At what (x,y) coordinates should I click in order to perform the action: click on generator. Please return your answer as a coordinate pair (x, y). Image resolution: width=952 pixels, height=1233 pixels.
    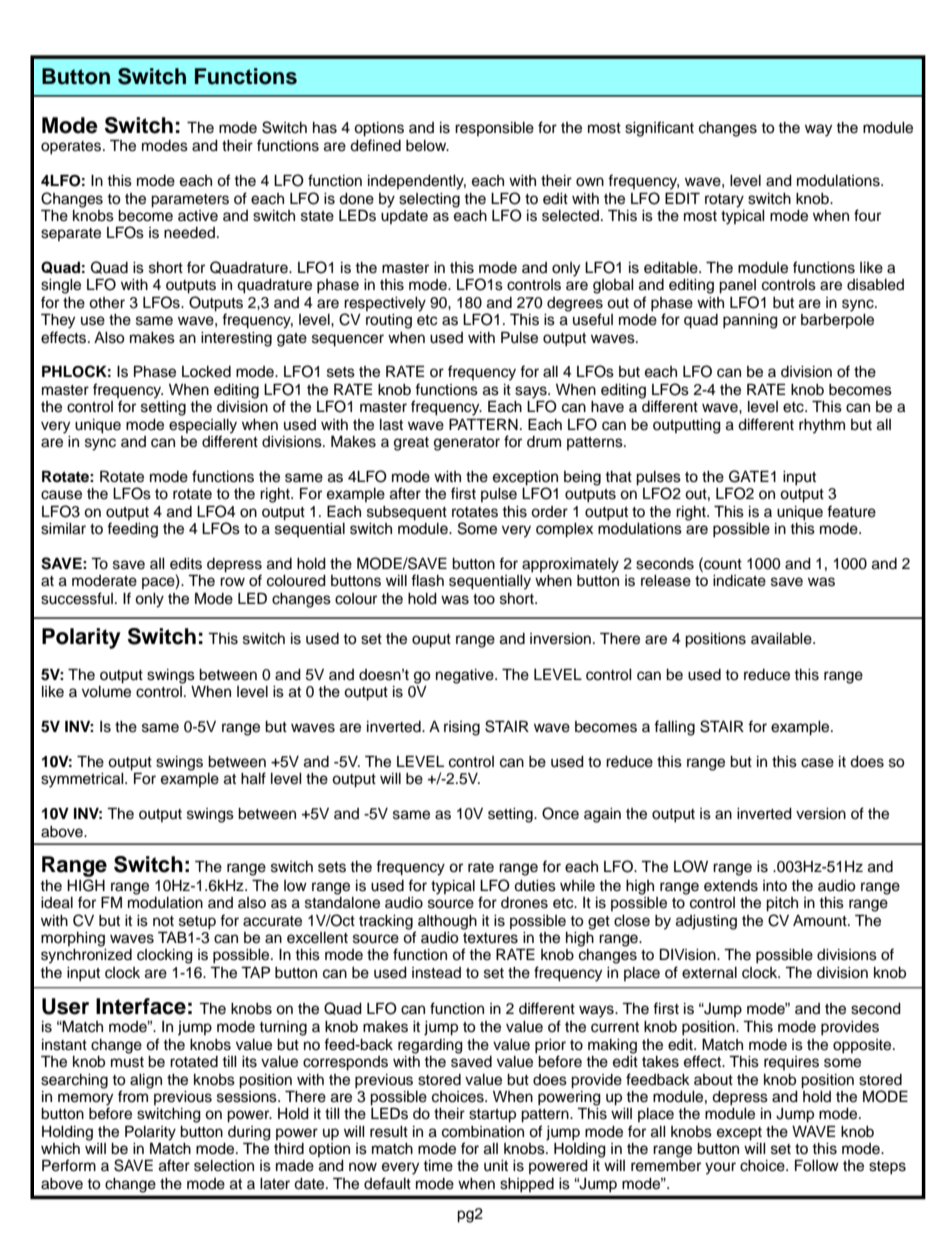
    Looking at the image, I should click on (467, 444).
